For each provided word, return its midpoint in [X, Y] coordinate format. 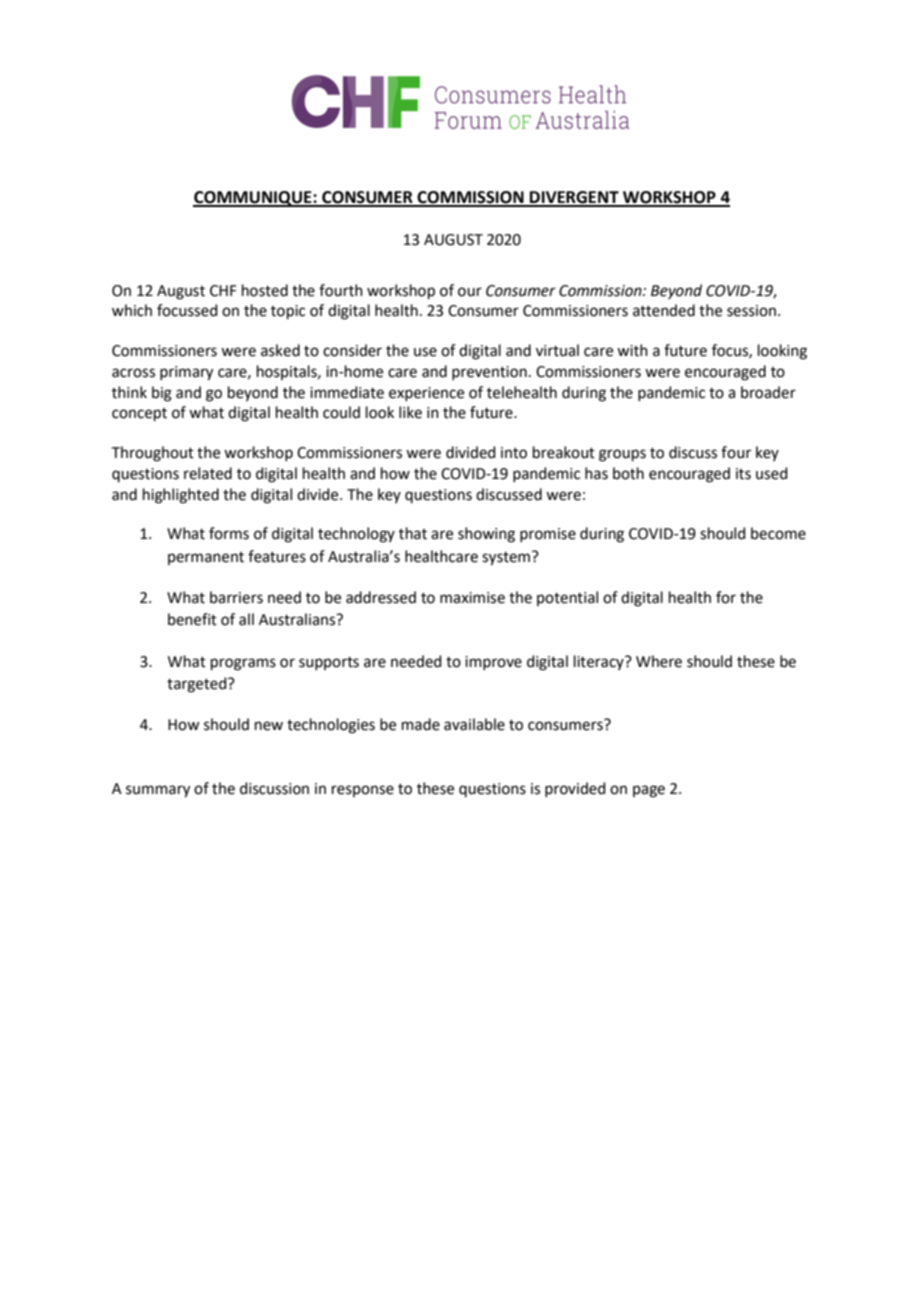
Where [659, 661]
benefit [192, 619]
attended [664, 310]
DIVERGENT [574, 198]
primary [186, 373]
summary [158, 791]
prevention [489, 373]
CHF [223, 291]
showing [486, 535]
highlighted [181, 496]
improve [493, 663]
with [632, 350]
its [743, 474]
